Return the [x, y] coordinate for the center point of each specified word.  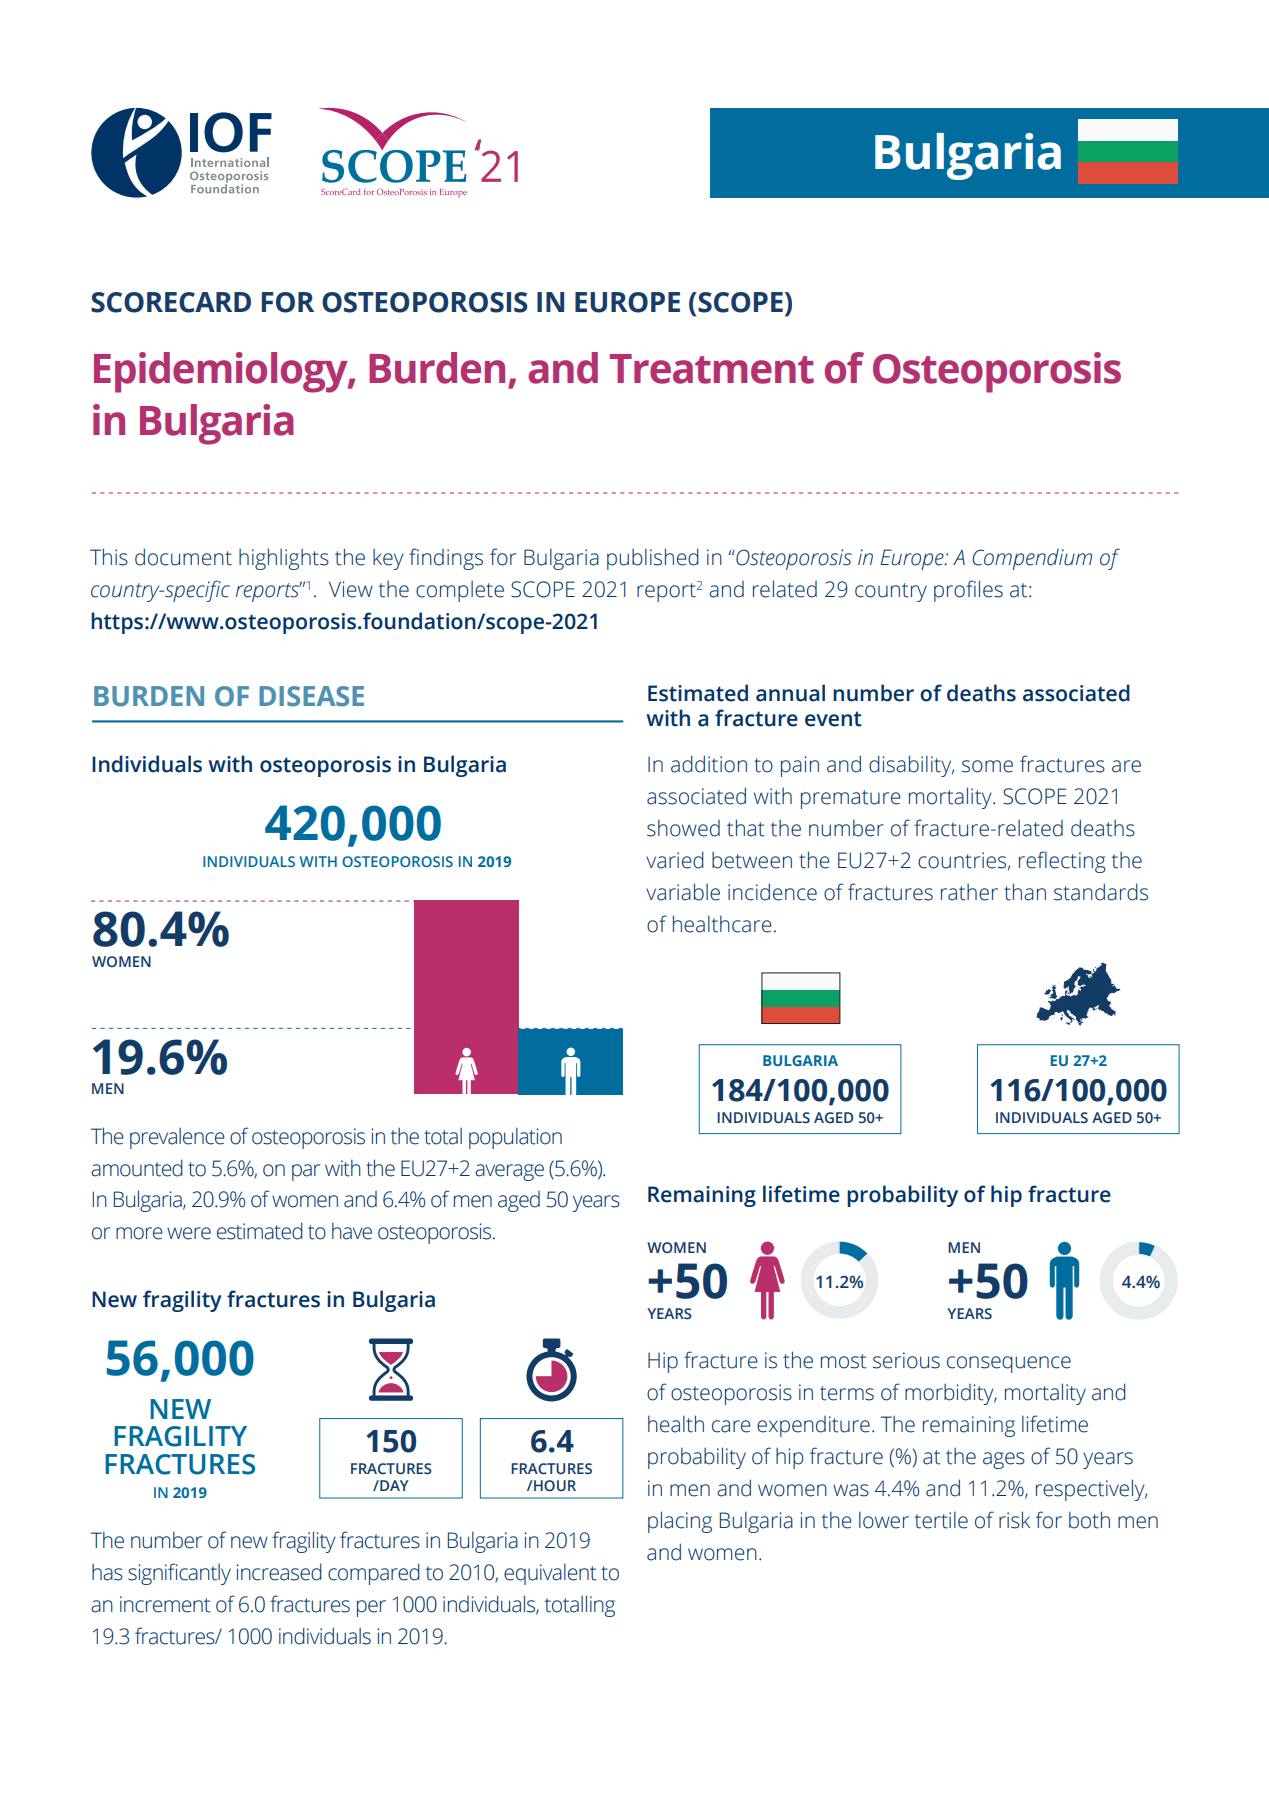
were [189, 1233]
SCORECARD [171, 302]
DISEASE [311, 696]
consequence [1009, 1364]
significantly [179, 1574]
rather [969, 892]
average [509, 1172]
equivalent [550, 1574]
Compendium [1032, 559]
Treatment [712, 369]
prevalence [177, 1138]
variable [683, 892]
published [653, 559]
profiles [968, 591]
